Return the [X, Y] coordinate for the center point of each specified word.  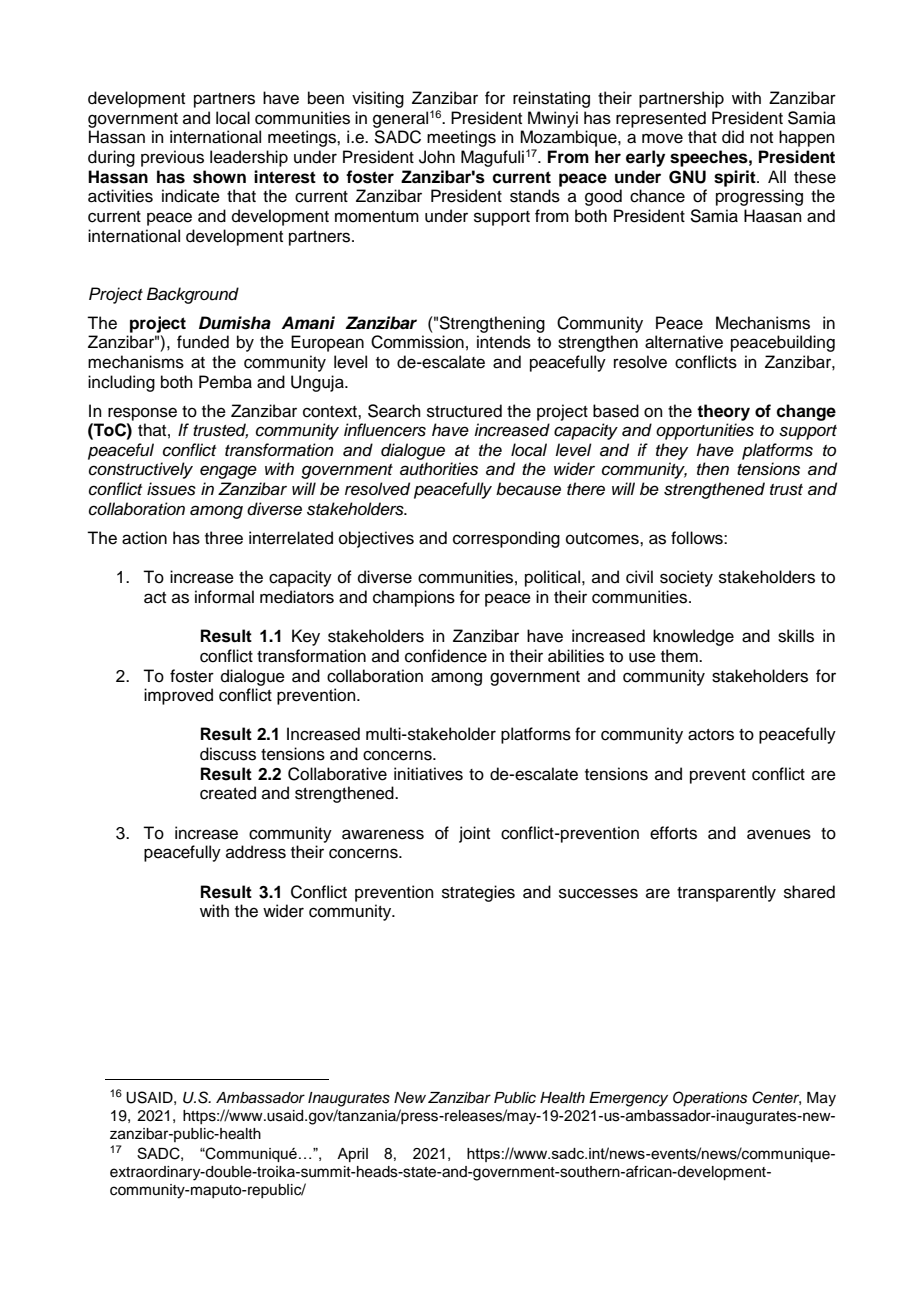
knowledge [693, 637]
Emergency [628, 1099]
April [352, 1155]
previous [172, 158]
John [437, 157]
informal [224, 597]
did [733, 137]
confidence [446, 656]
